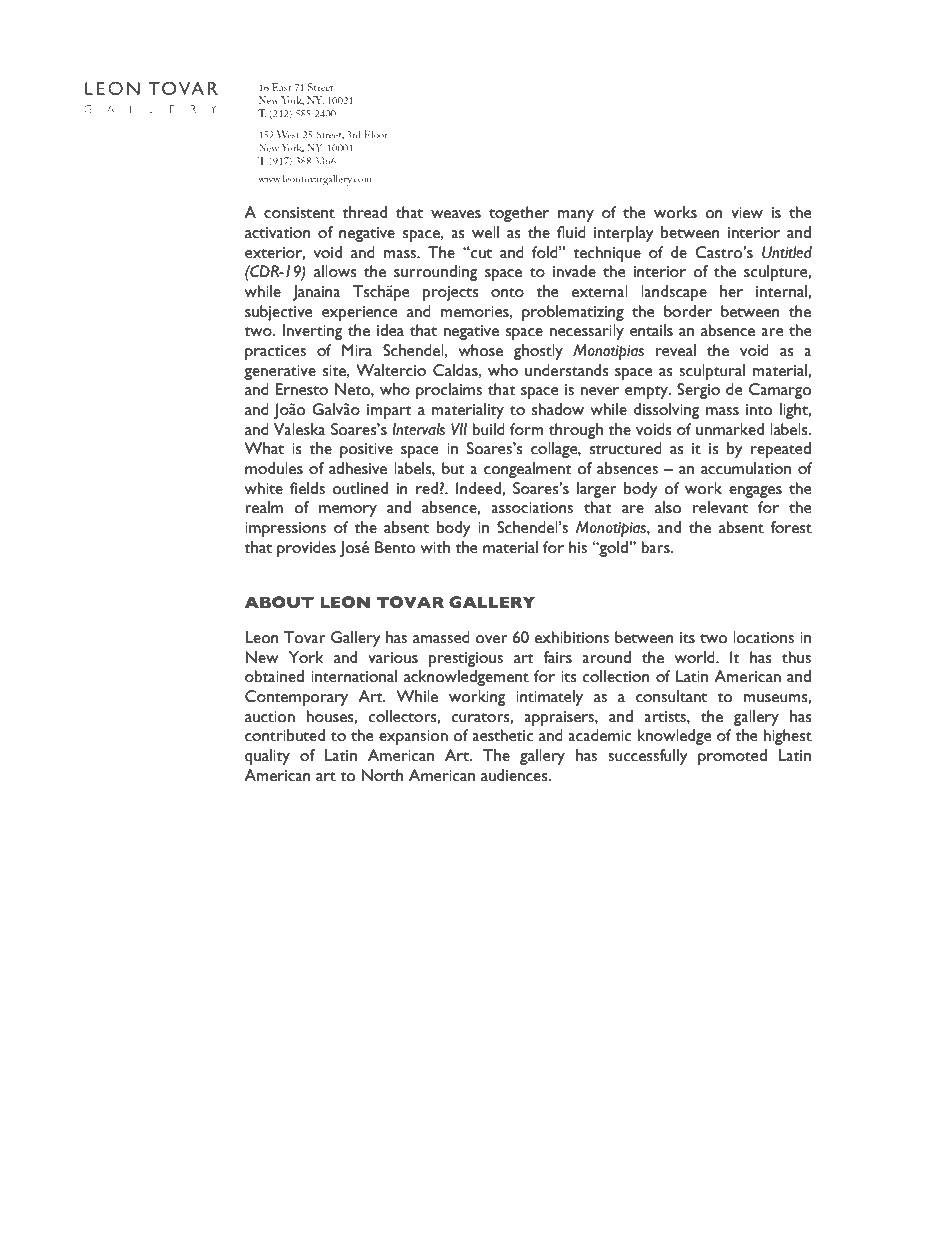 Image resolution: width=952 pixels, height=1233 pixels. What do you see at coordinates (306, 657) in the screenshot?
I see `York` at bounding box center [306, 657].
